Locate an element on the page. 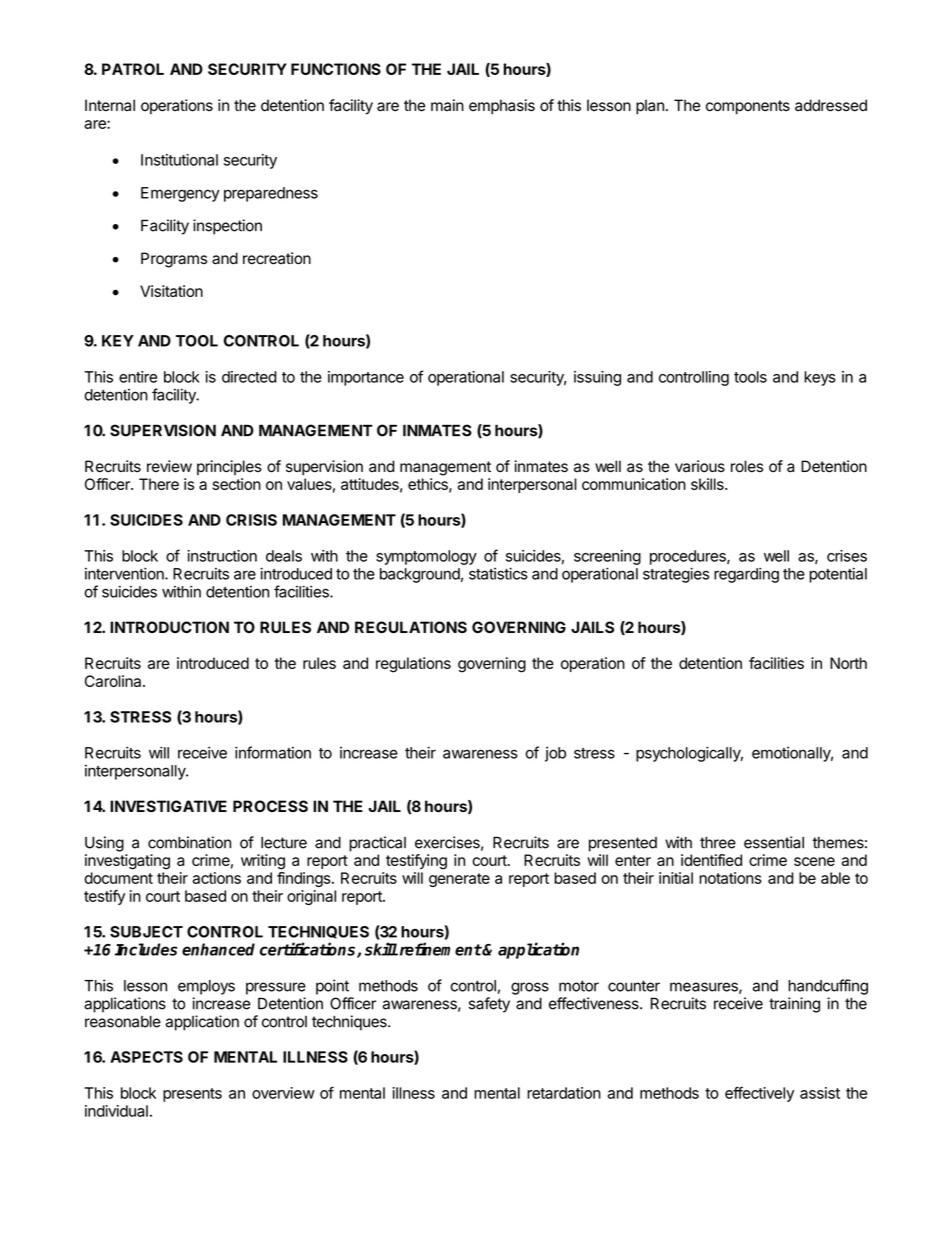  regarding is located at coordinates (746, 575).
